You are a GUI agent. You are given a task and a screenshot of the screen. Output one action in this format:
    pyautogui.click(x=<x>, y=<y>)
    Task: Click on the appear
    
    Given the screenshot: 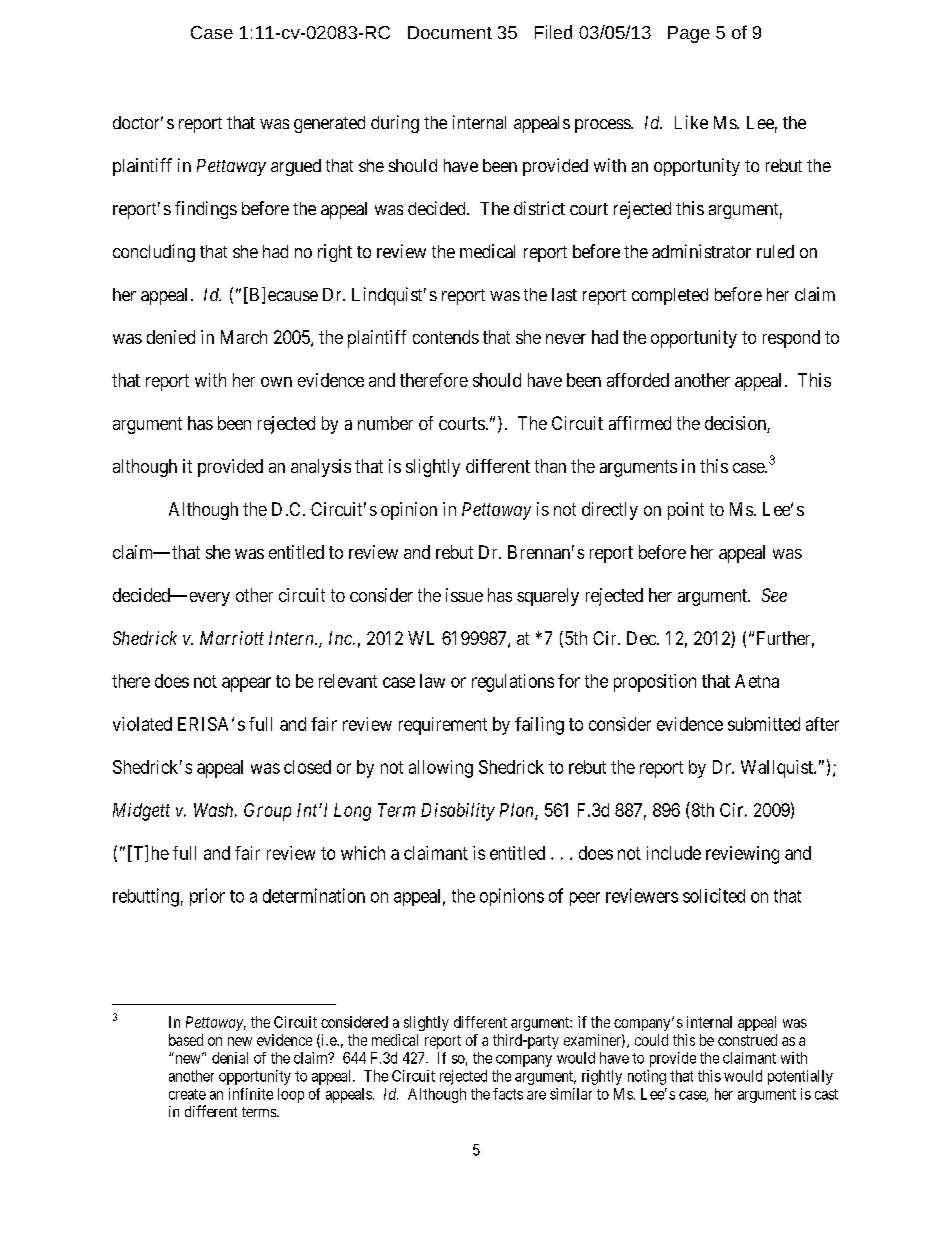 What is the action you would take?
    pyautogui.click(x=246, y=684)
